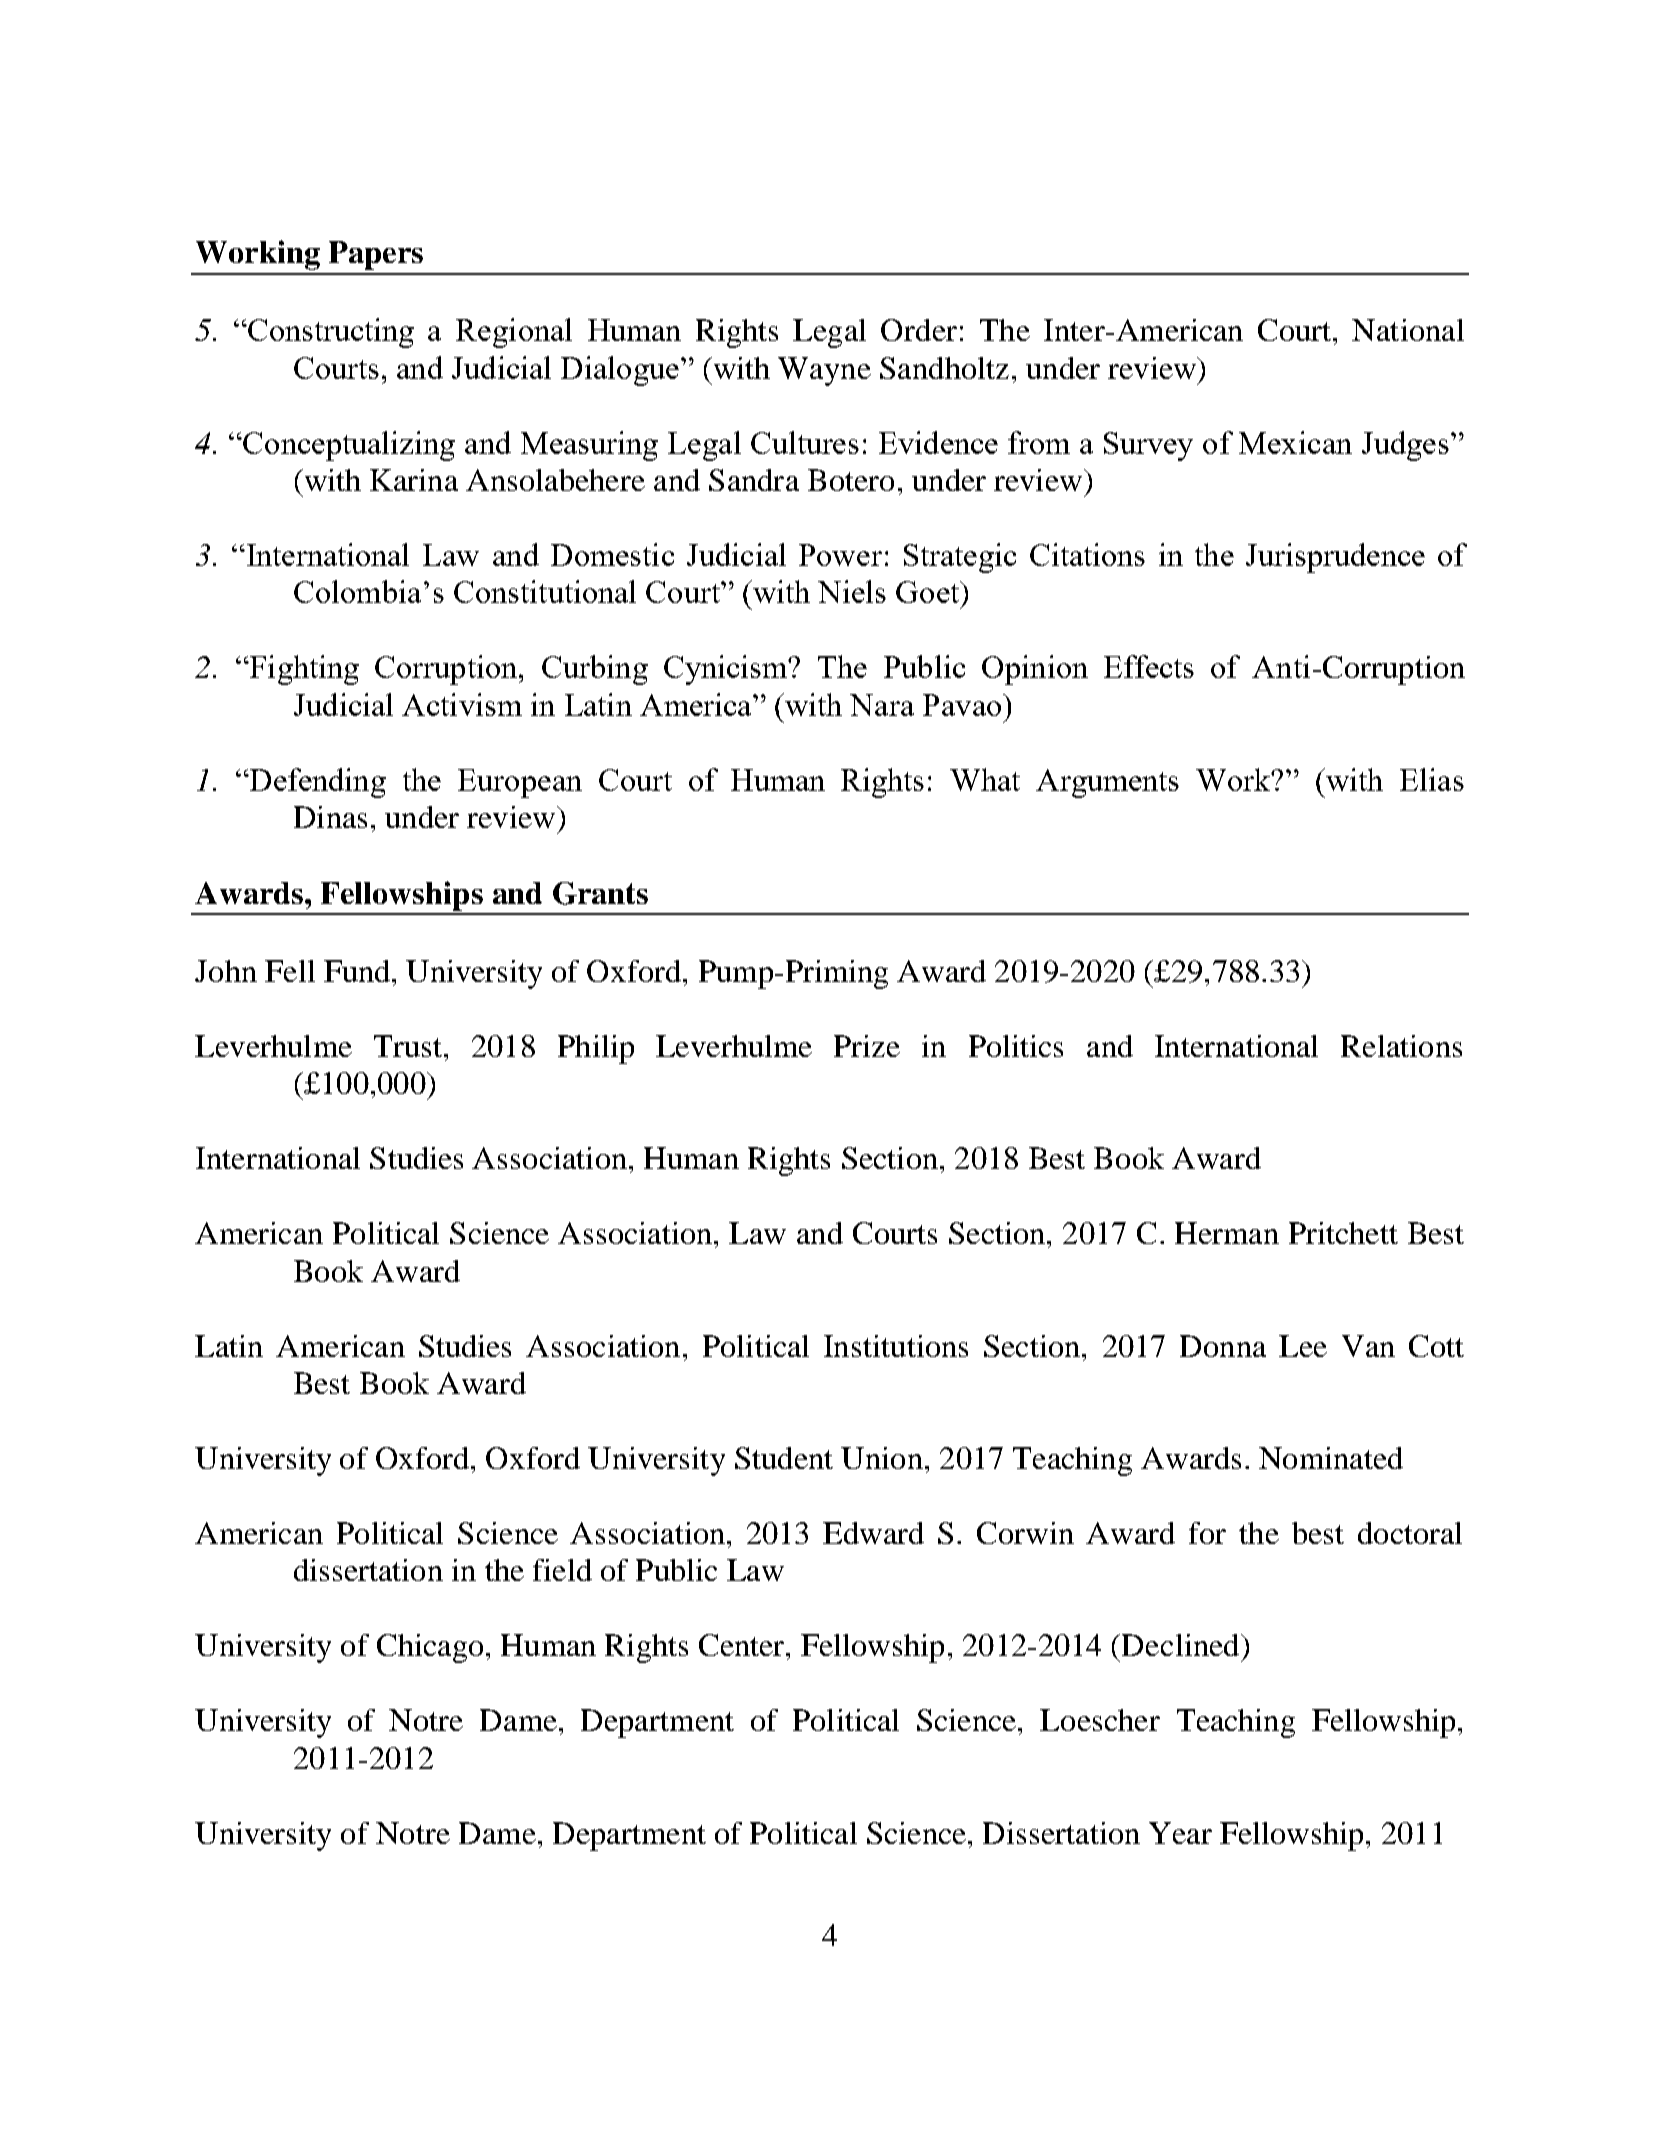 Image resolution: width=1660 pixels, height=2149 pixels. I want to click on Order, so click(919, 330).
